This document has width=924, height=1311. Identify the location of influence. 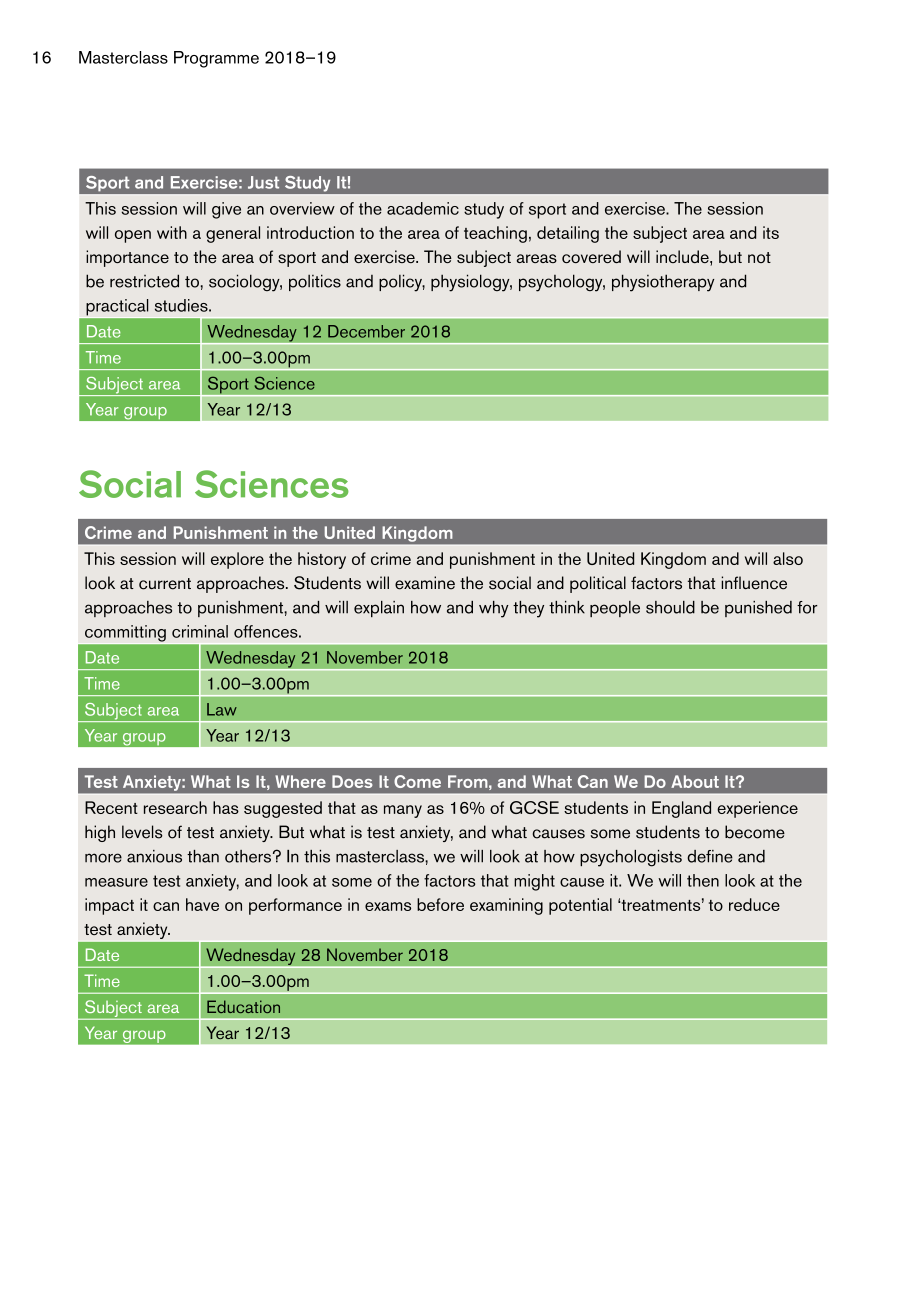
(754, 583).
